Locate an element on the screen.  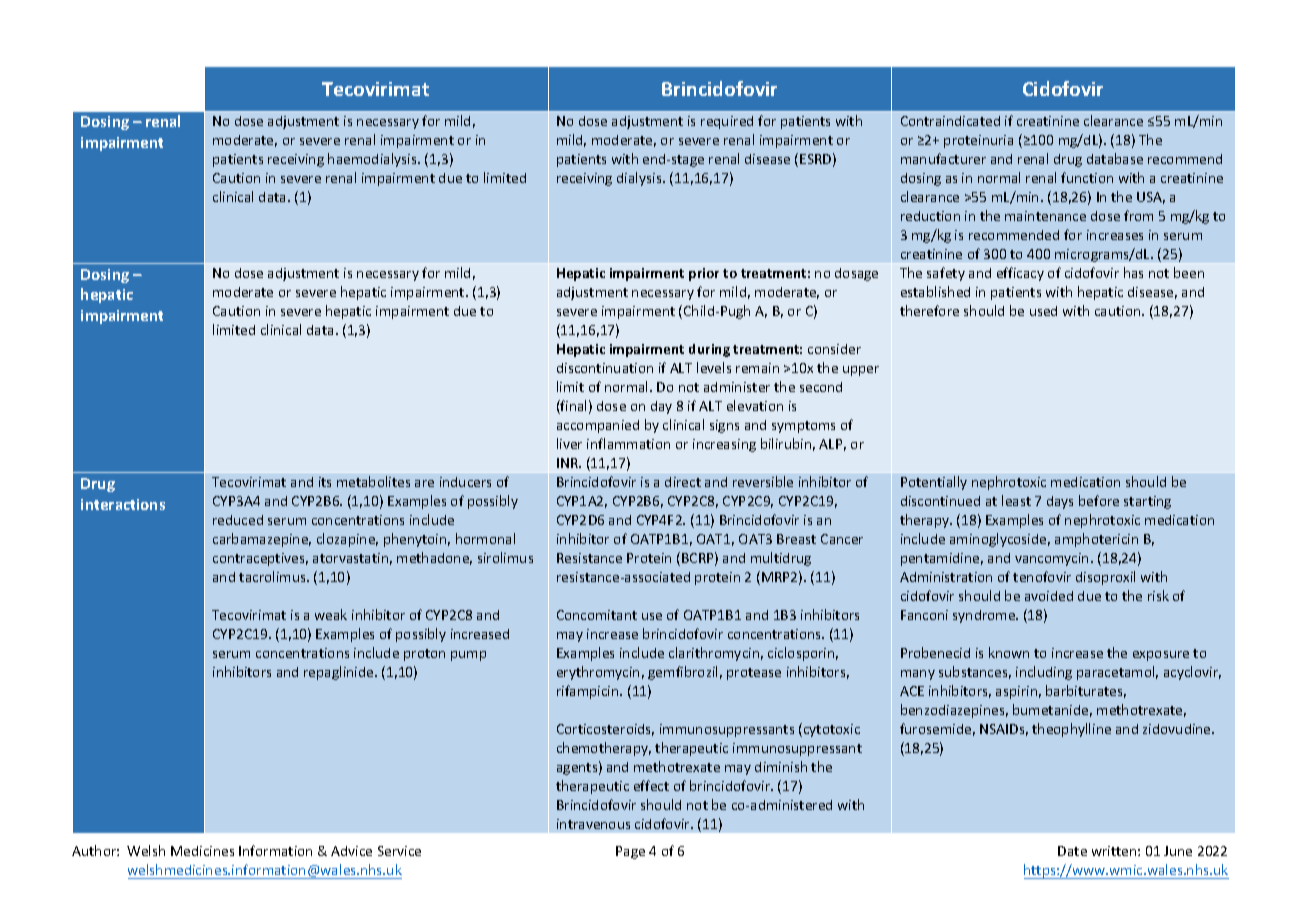
required is located at coordinates (727, 122).
